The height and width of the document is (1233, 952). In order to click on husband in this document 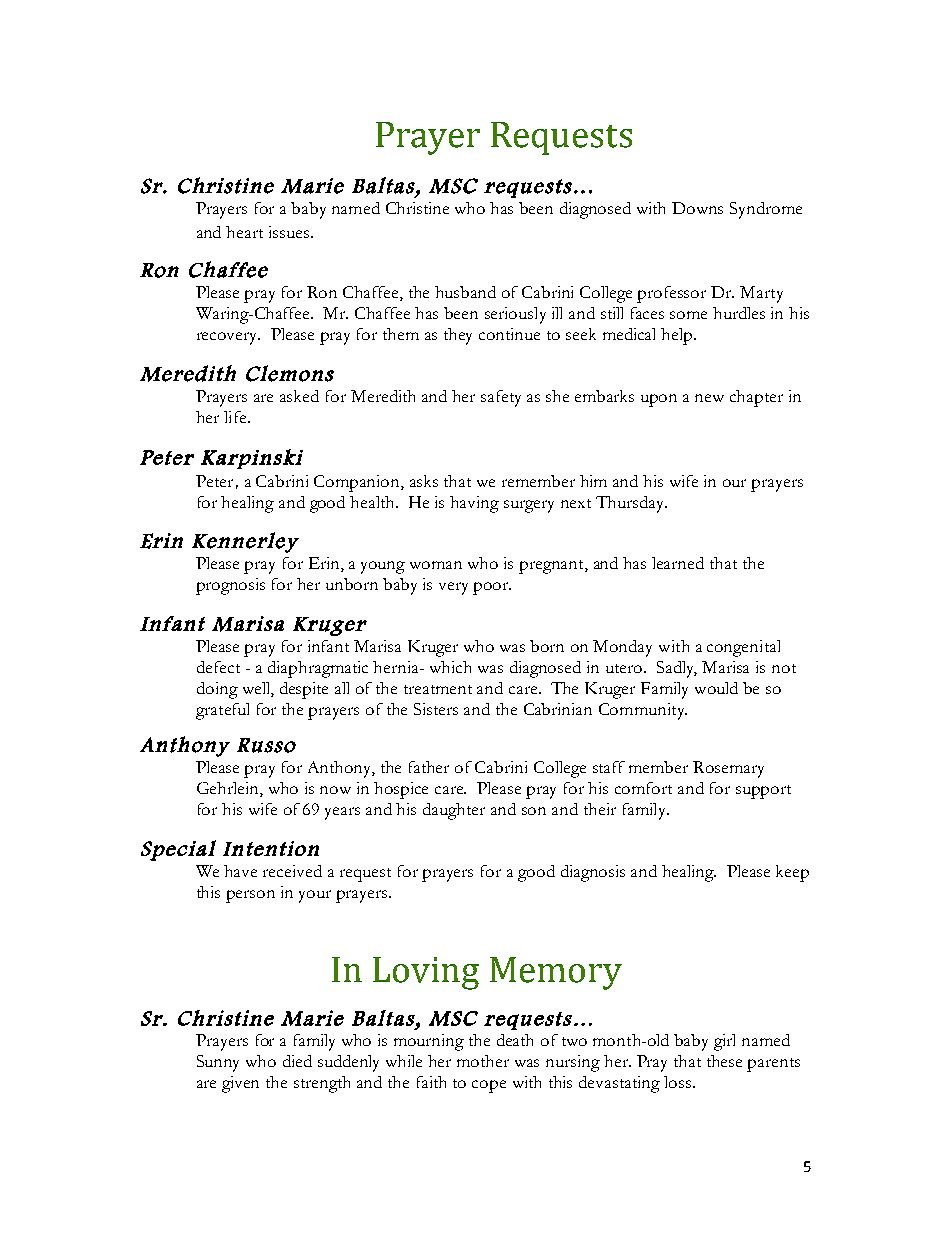, I will do `click(465, 292)`.
